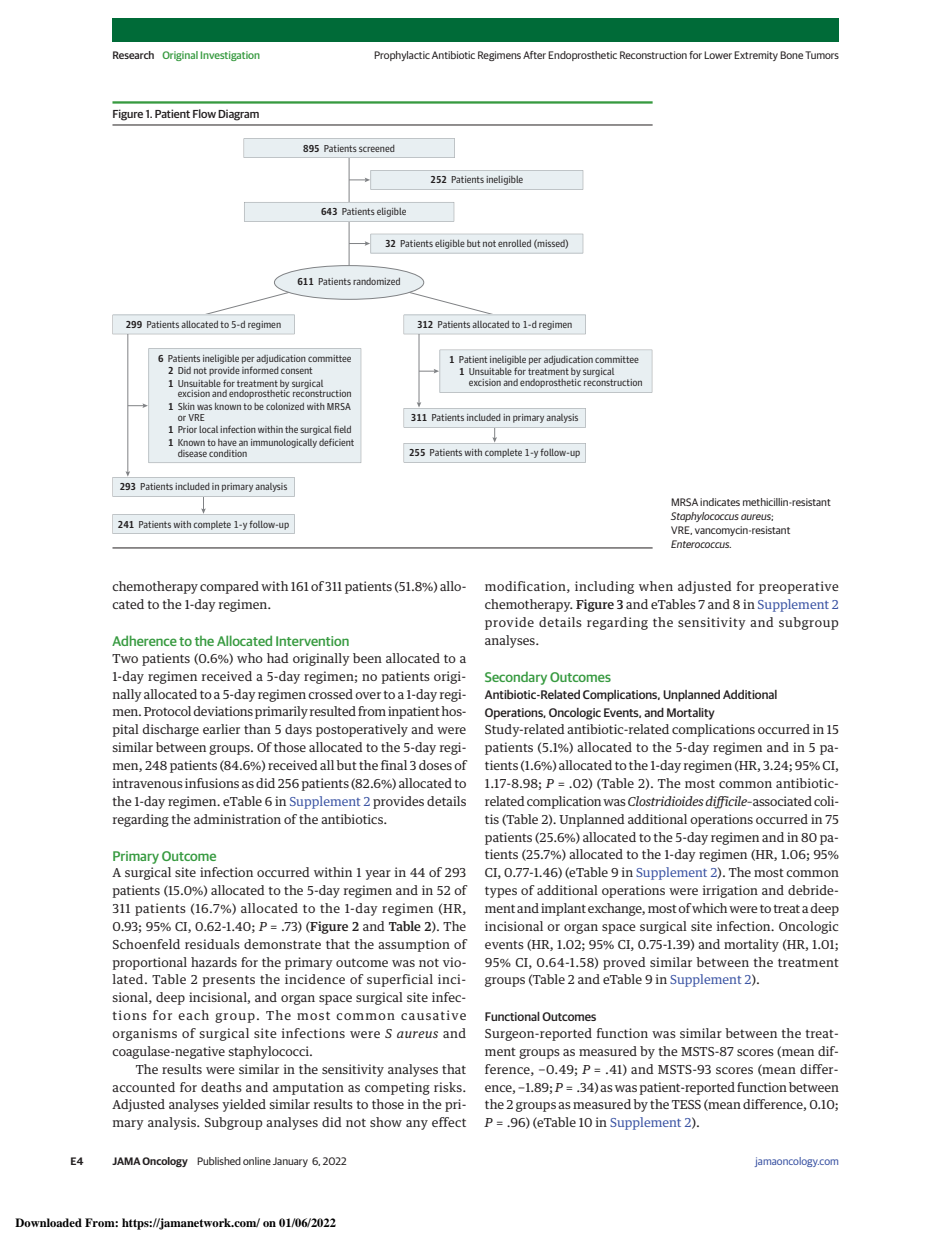 This image has height=1233, width=952. Describe the element at coordinates (219, 1161) in the image. I see `Published` at that location.
